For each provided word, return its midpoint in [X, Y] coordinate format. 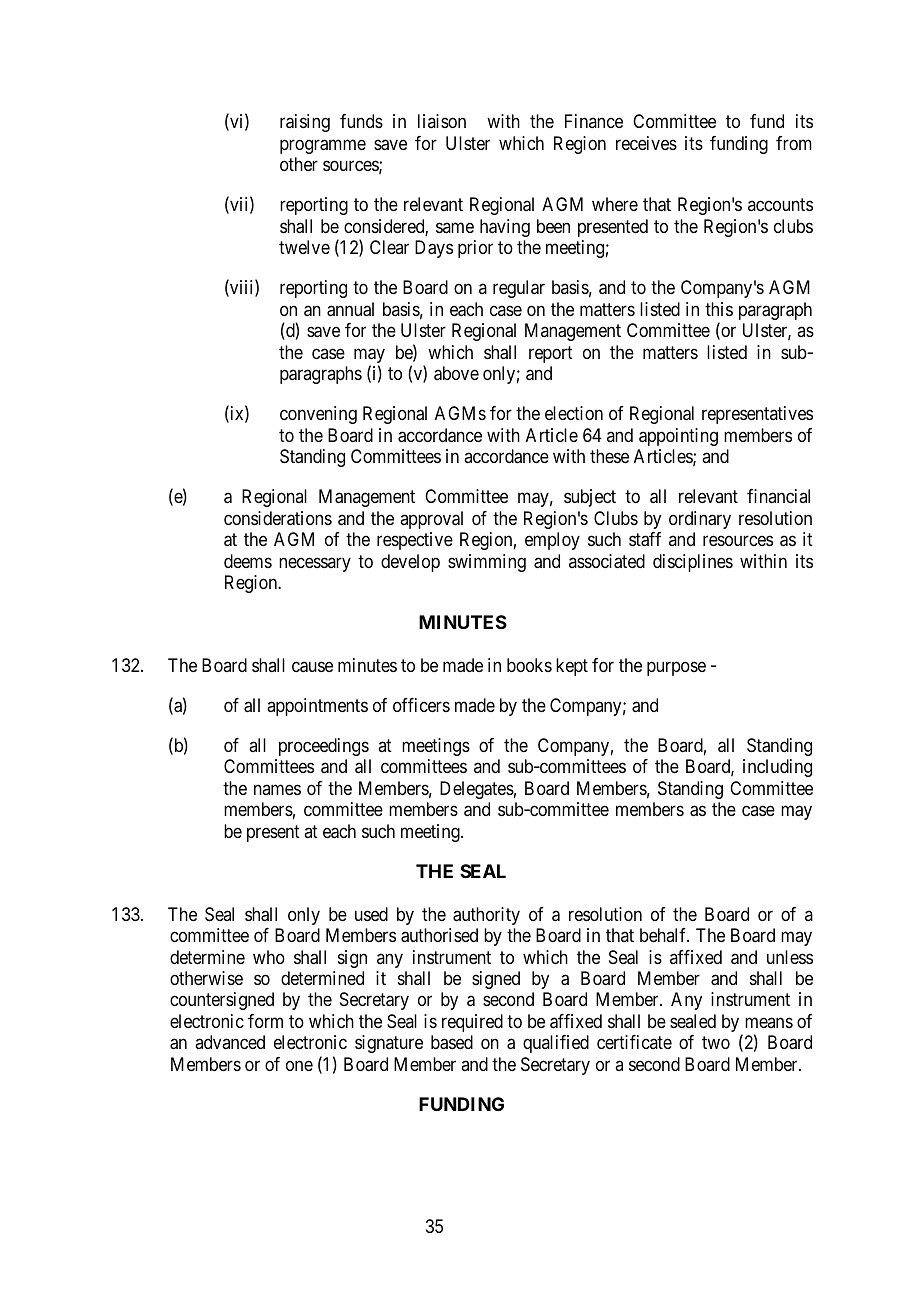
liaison [442, 121]
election [574, 413]
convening [318, 415]
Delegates [477, 790]
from [794, 143]
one [299, 1065]
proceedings [324, 747]
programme [323, 146]
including [777, 768]
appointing [678, 437]
